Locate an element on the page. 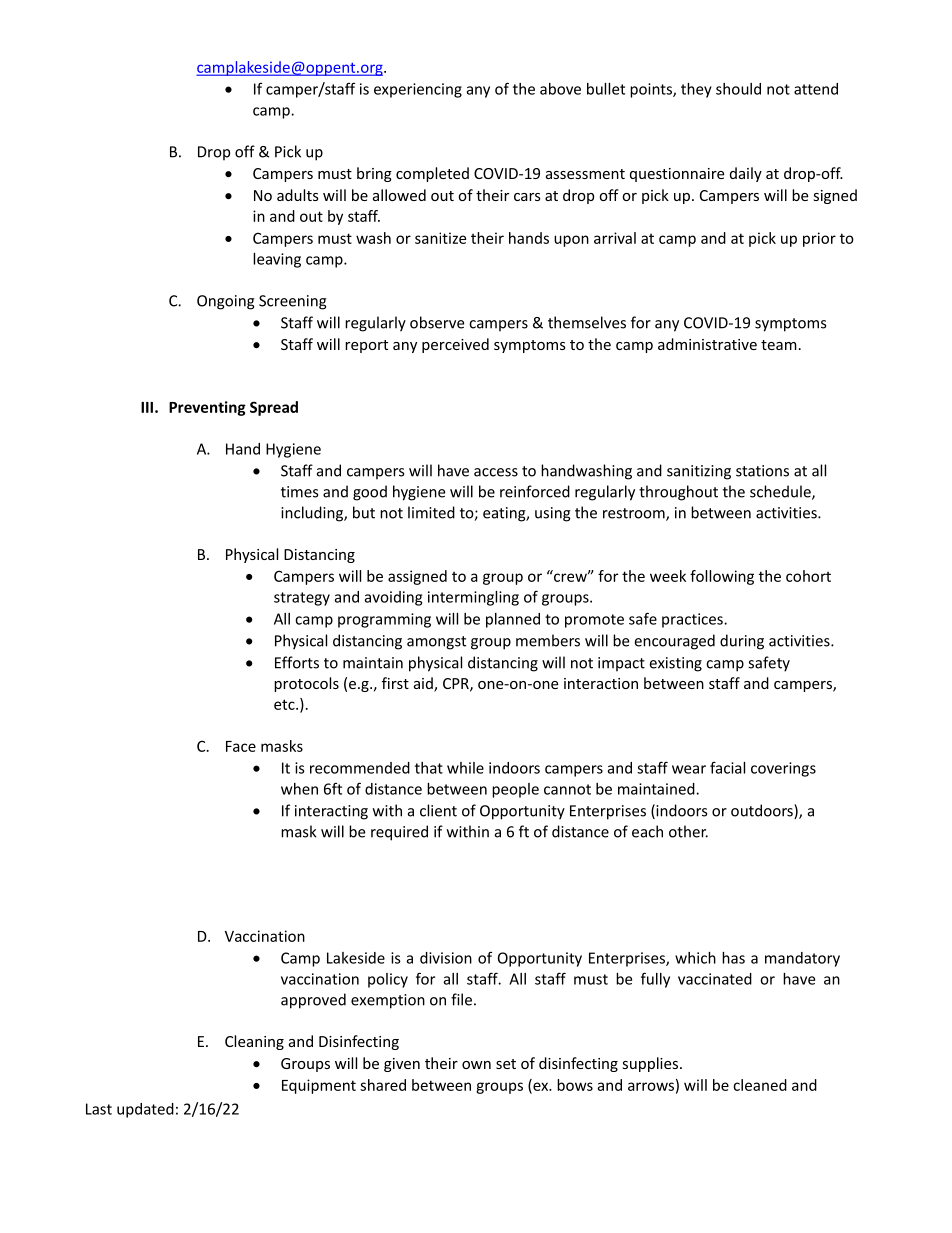  Preventing is located at coordinates (207, 408).
